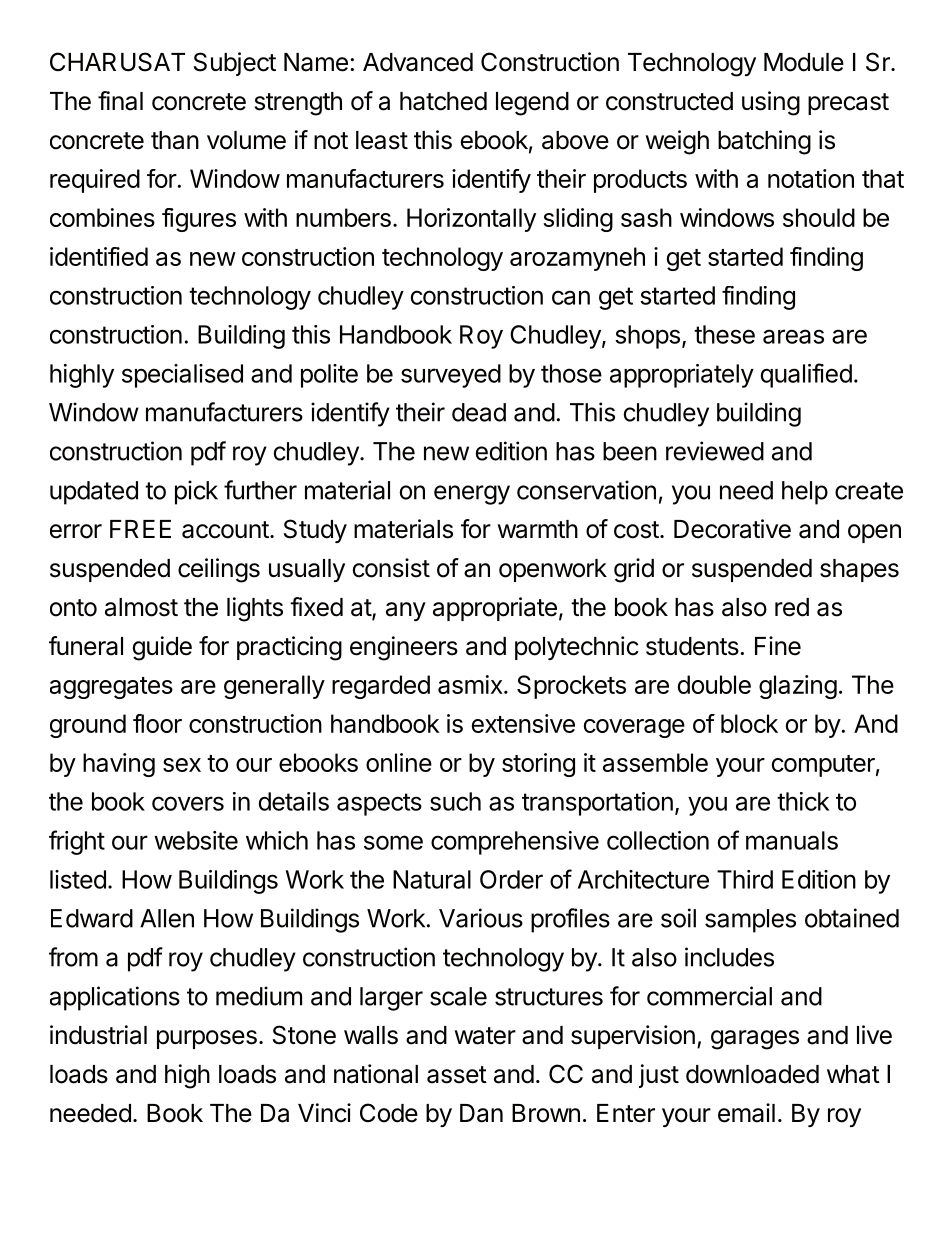 This document has height=1233, width=952. Describe the element at coordinates (141, 607) in the document. I see `almost` at that location.
